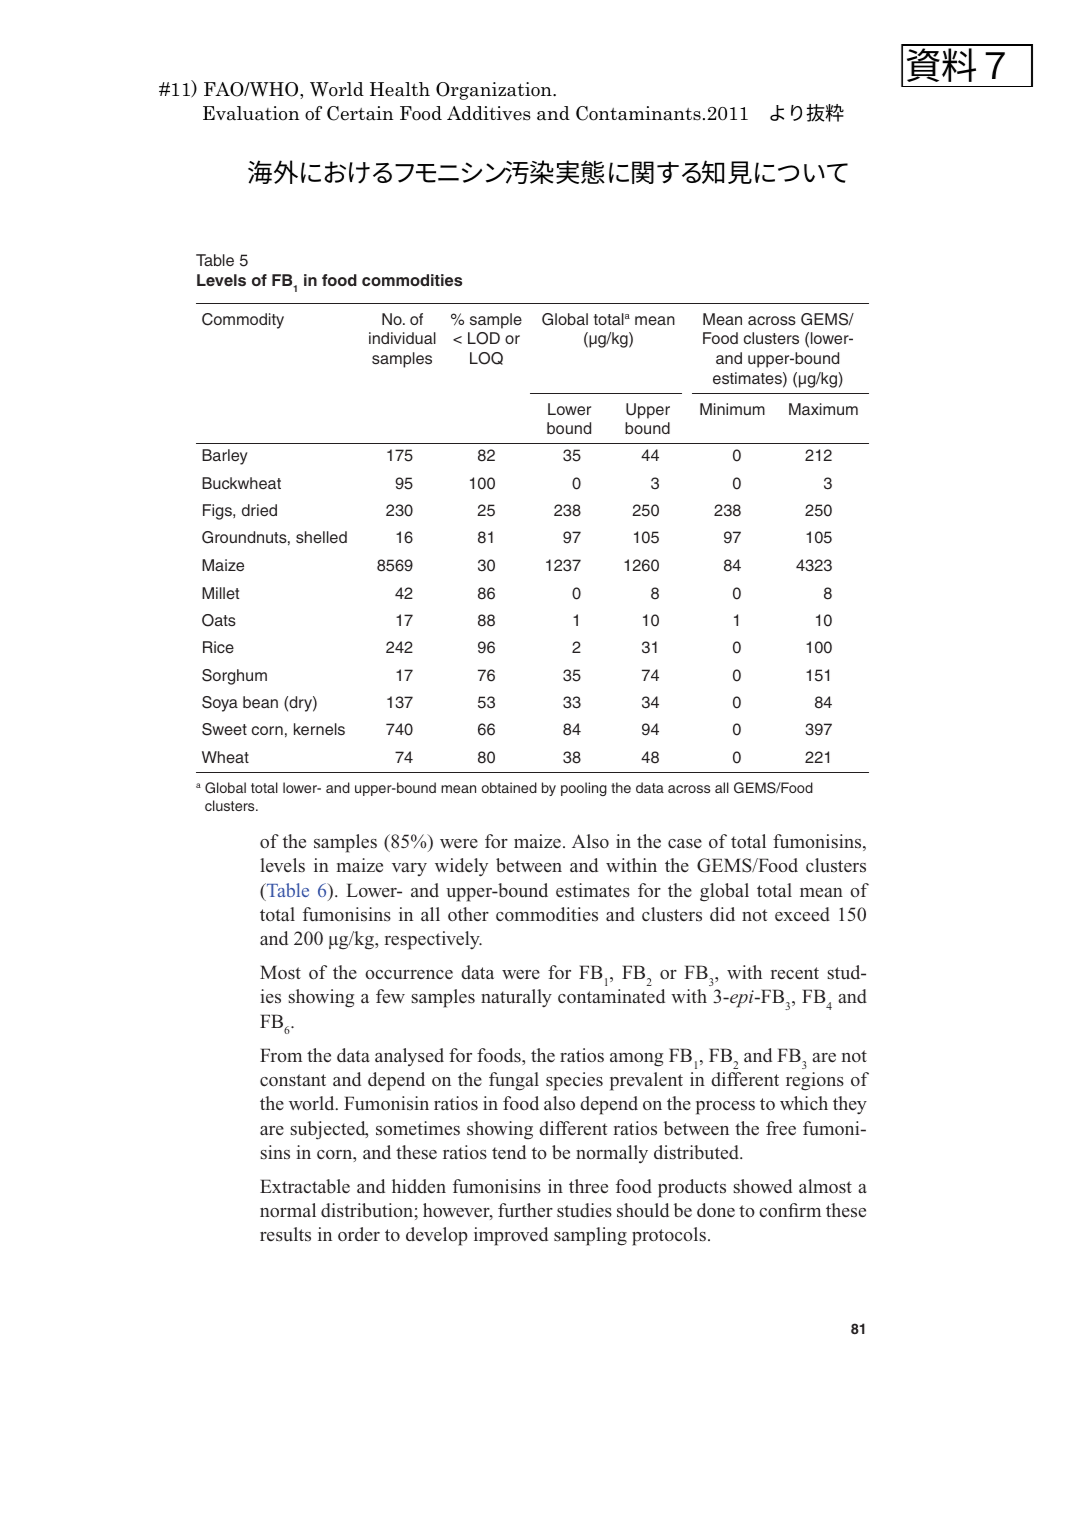  Describe the element at coordinates (285, 1234) in the image. I see `results` at that location.
